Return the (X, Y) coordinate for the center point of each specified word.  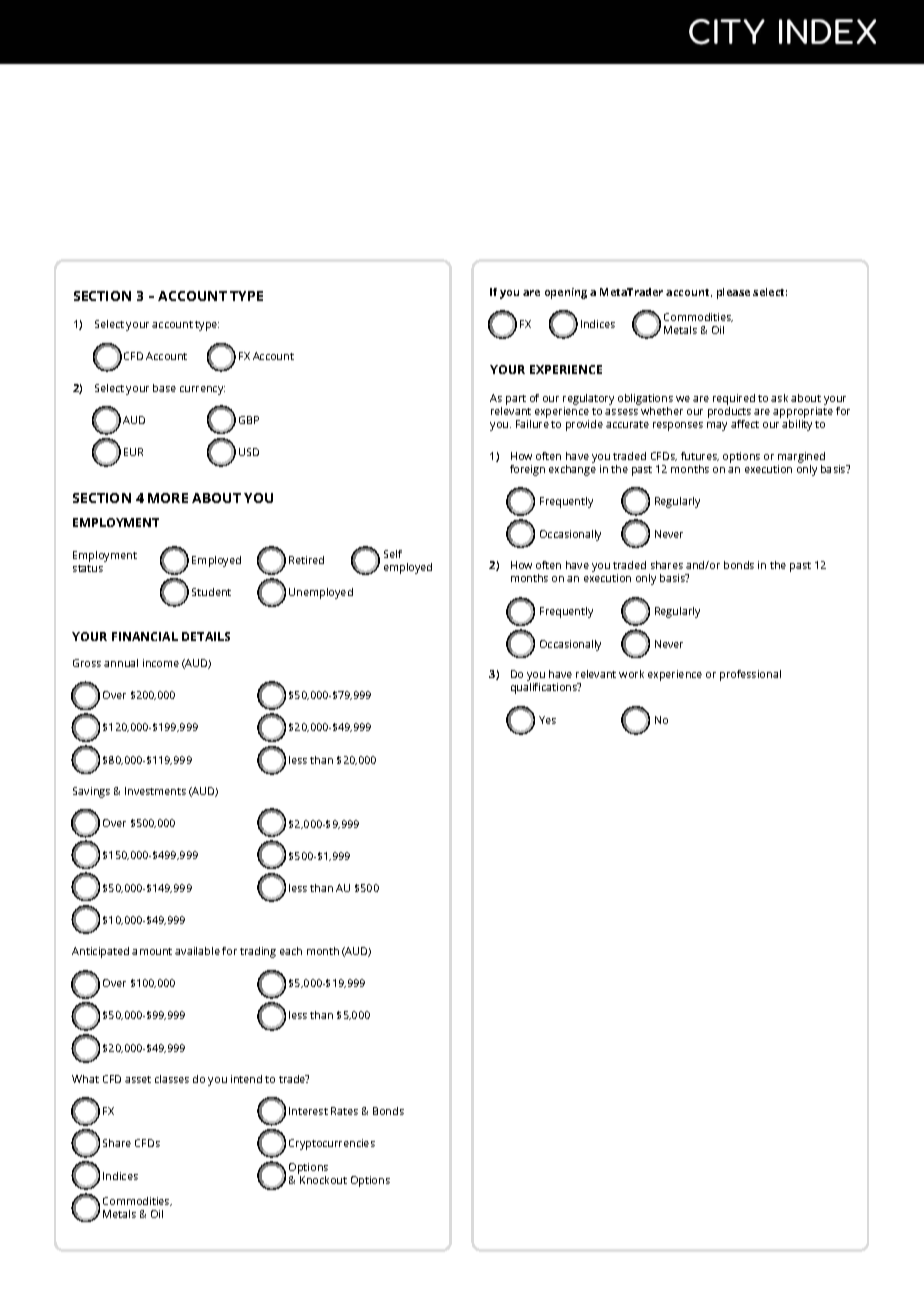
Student (211, 592)
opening (566, 293)
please (733, 293)
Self (393, 554)
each (291, 951)
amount (152, 951)
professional (750, 675)
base (164, 388)
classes (172, 1079)
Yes (547, 720)
